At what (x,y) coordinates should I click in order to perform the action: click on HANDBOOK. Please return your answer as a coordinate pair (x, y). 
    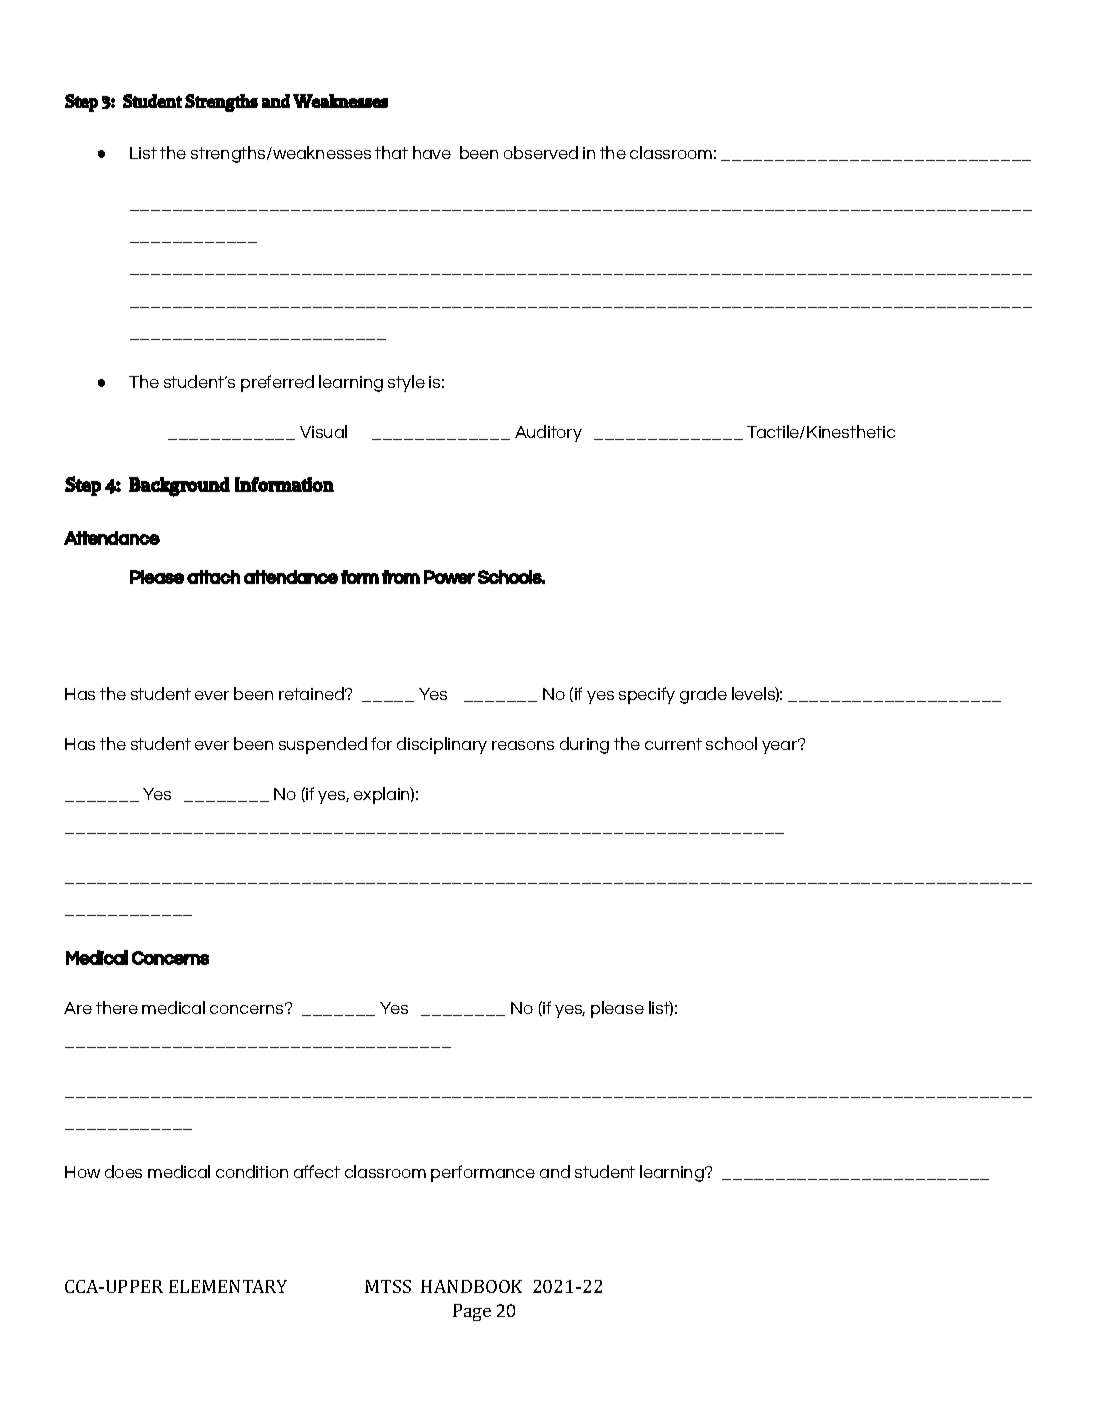
    Looking at the image, I should click on (471, 1286).
